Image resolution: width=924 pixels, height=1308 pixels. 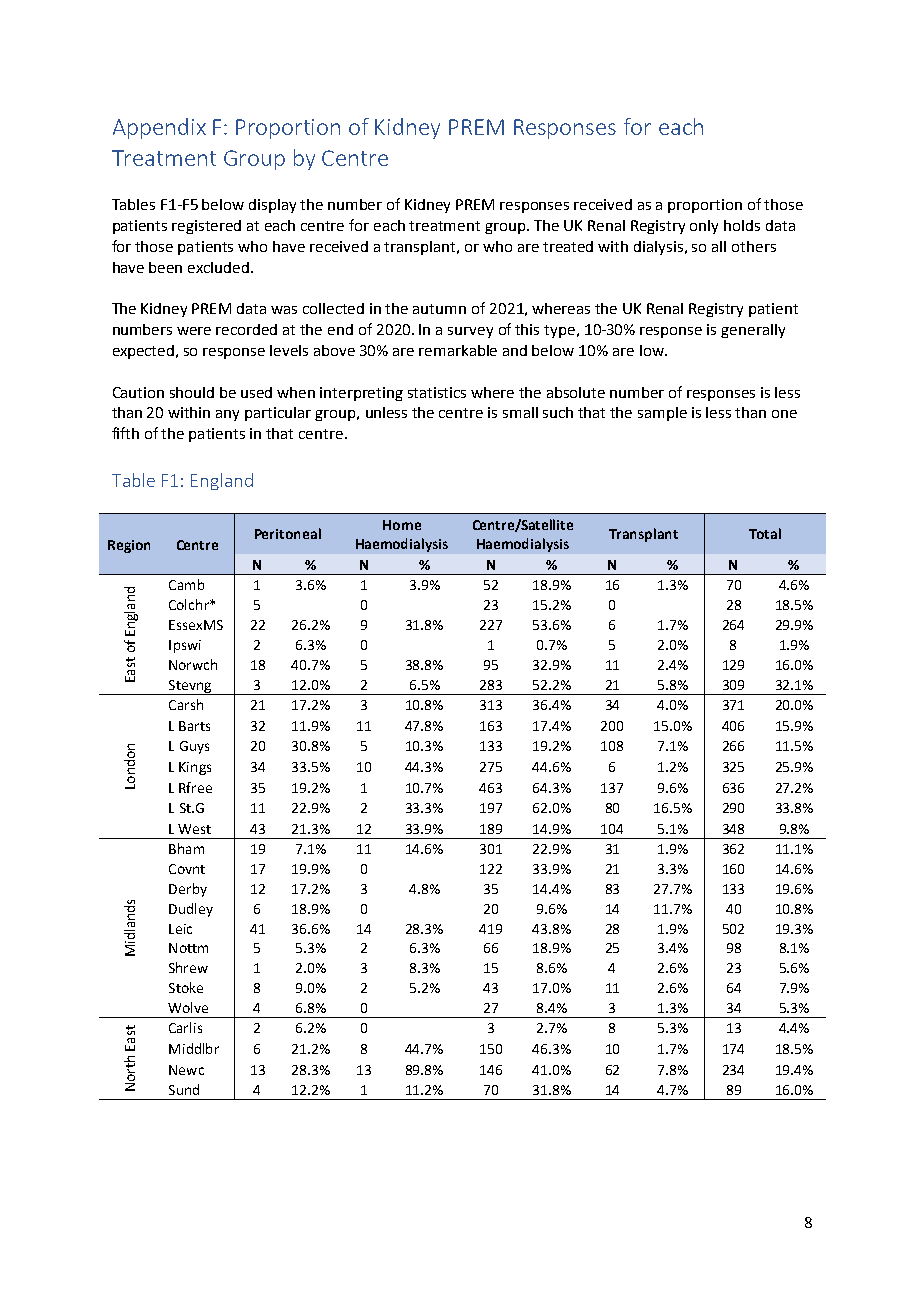 What do you see at coordinates (191, 910) in the document?
I see `Dudley` at bounding box center [191, 910].
